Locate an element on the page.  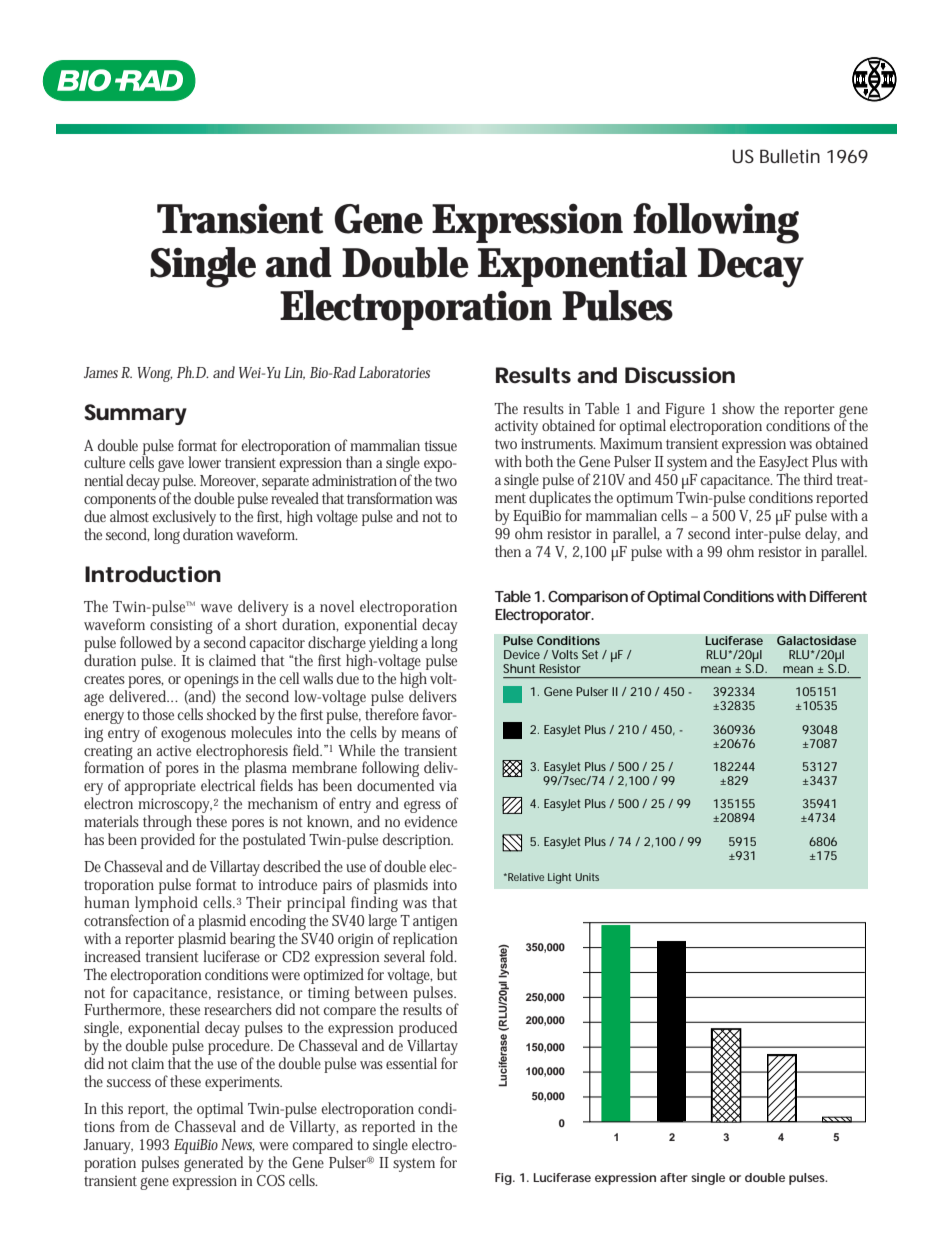
Units is located at coordinates (587, 877).
